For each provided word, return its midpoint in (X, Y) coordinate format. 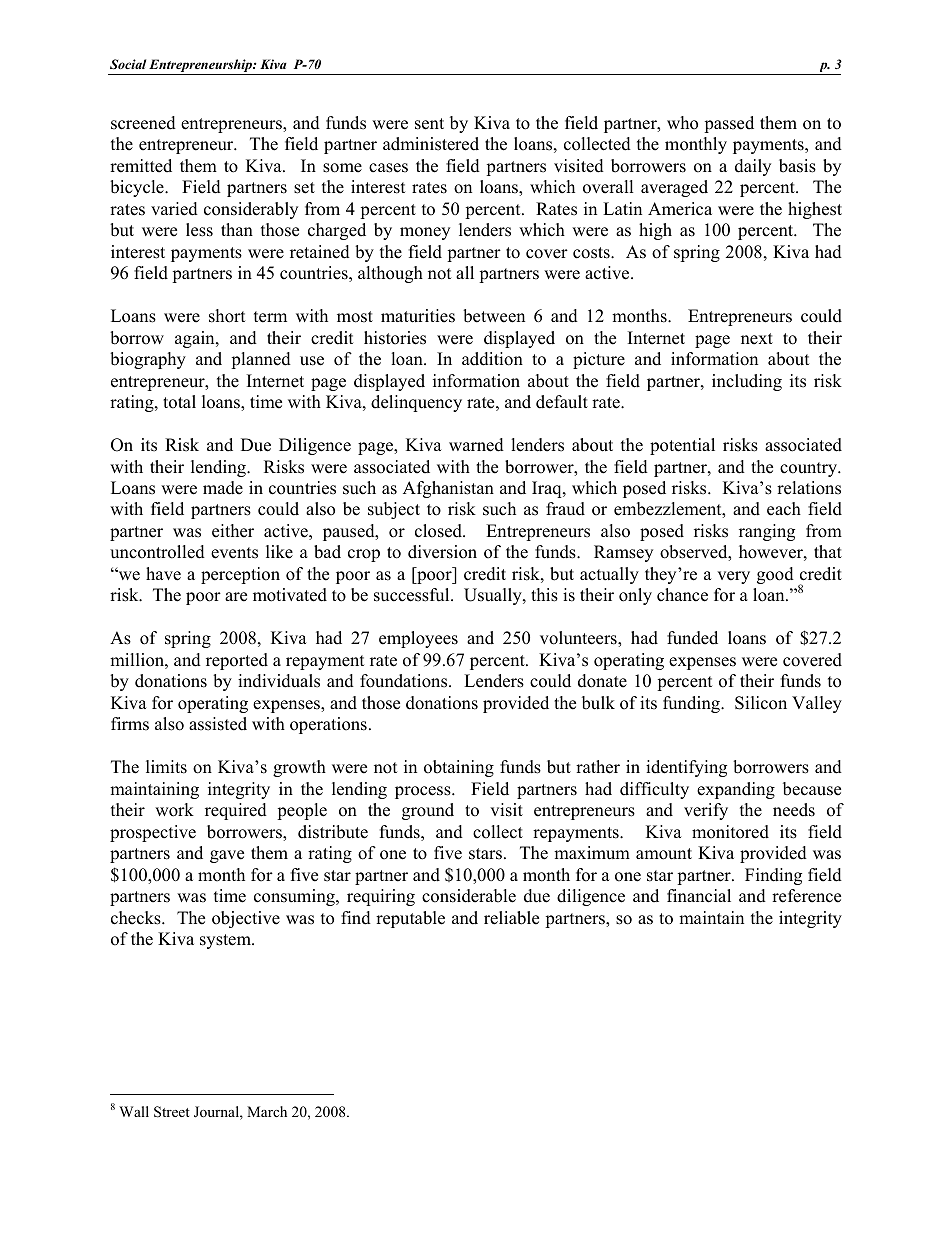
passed (729, 124)
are (236, 597)
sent (429, 124)
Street (172, 1112)
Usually (494, 596)
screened (143, 123)
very (733, 577)
